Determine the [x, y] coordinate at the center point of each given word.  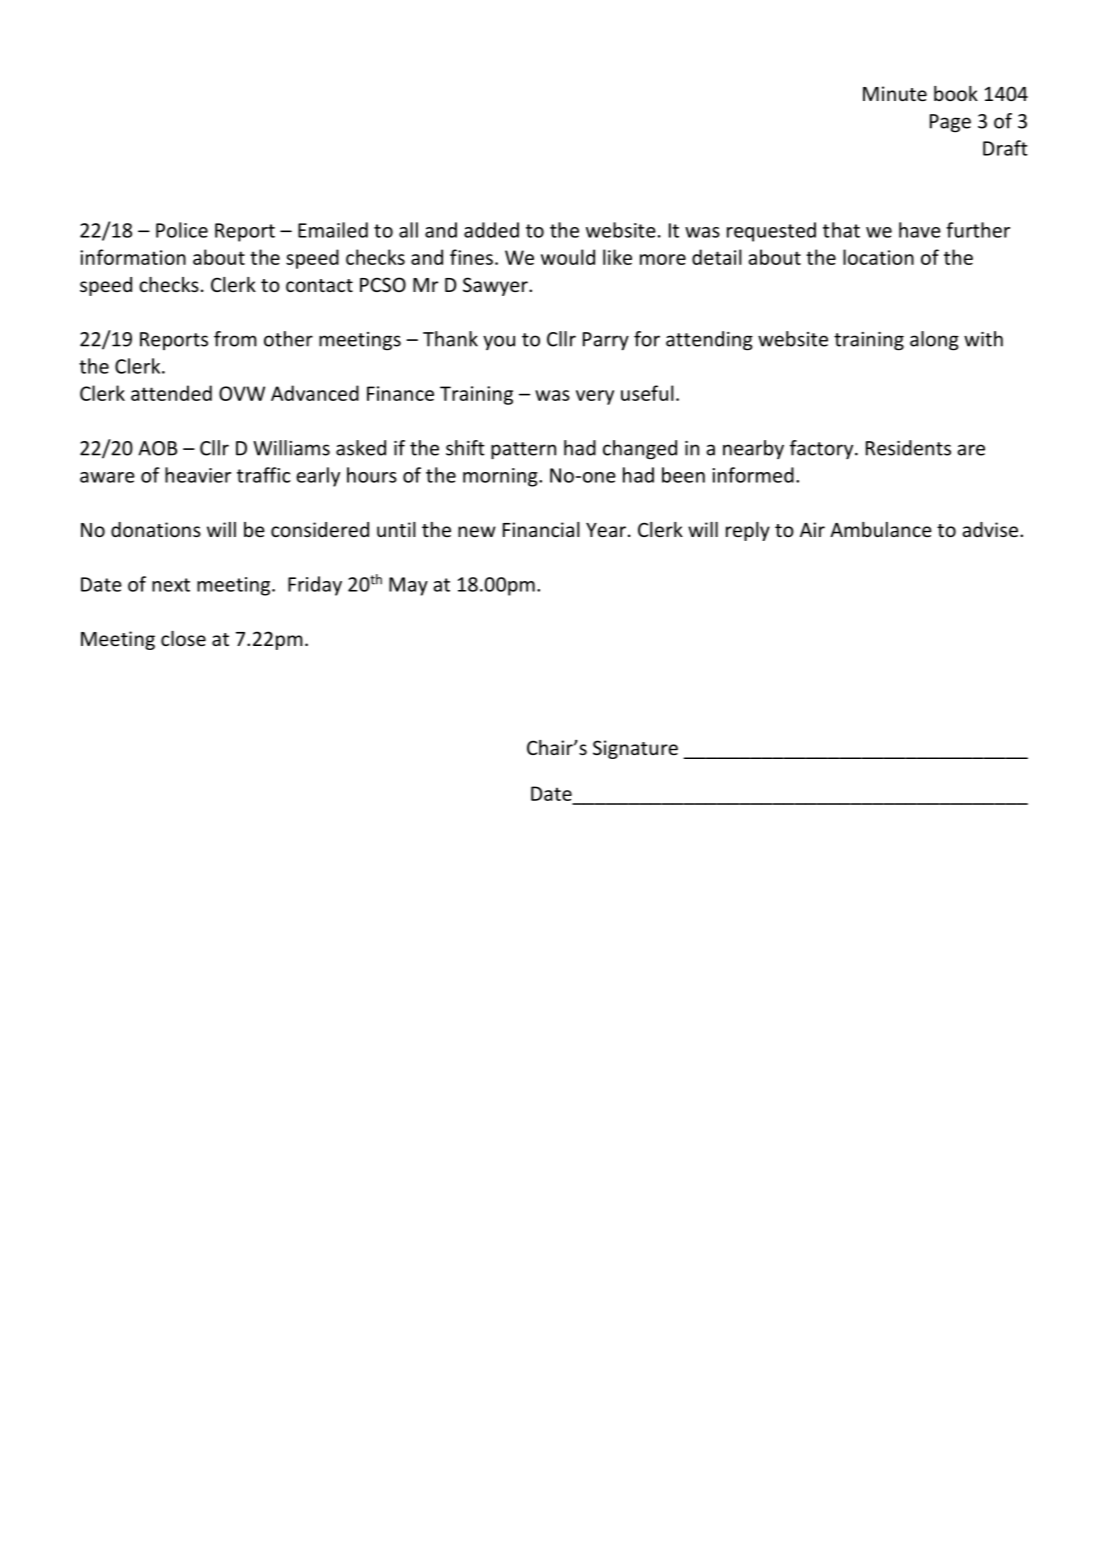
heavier [198, 475]
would [568, 257]
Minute [895, 93]
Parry [606, 341]
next [171, 585]
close [183, 638]
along [934, 341]
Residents [908, 448]
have [920, 230]
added [491, 230]
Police [182, 230]
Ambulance [881, 529]
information [133, 257]
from [235, 339]
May [408, 586]
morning [501, 477]
